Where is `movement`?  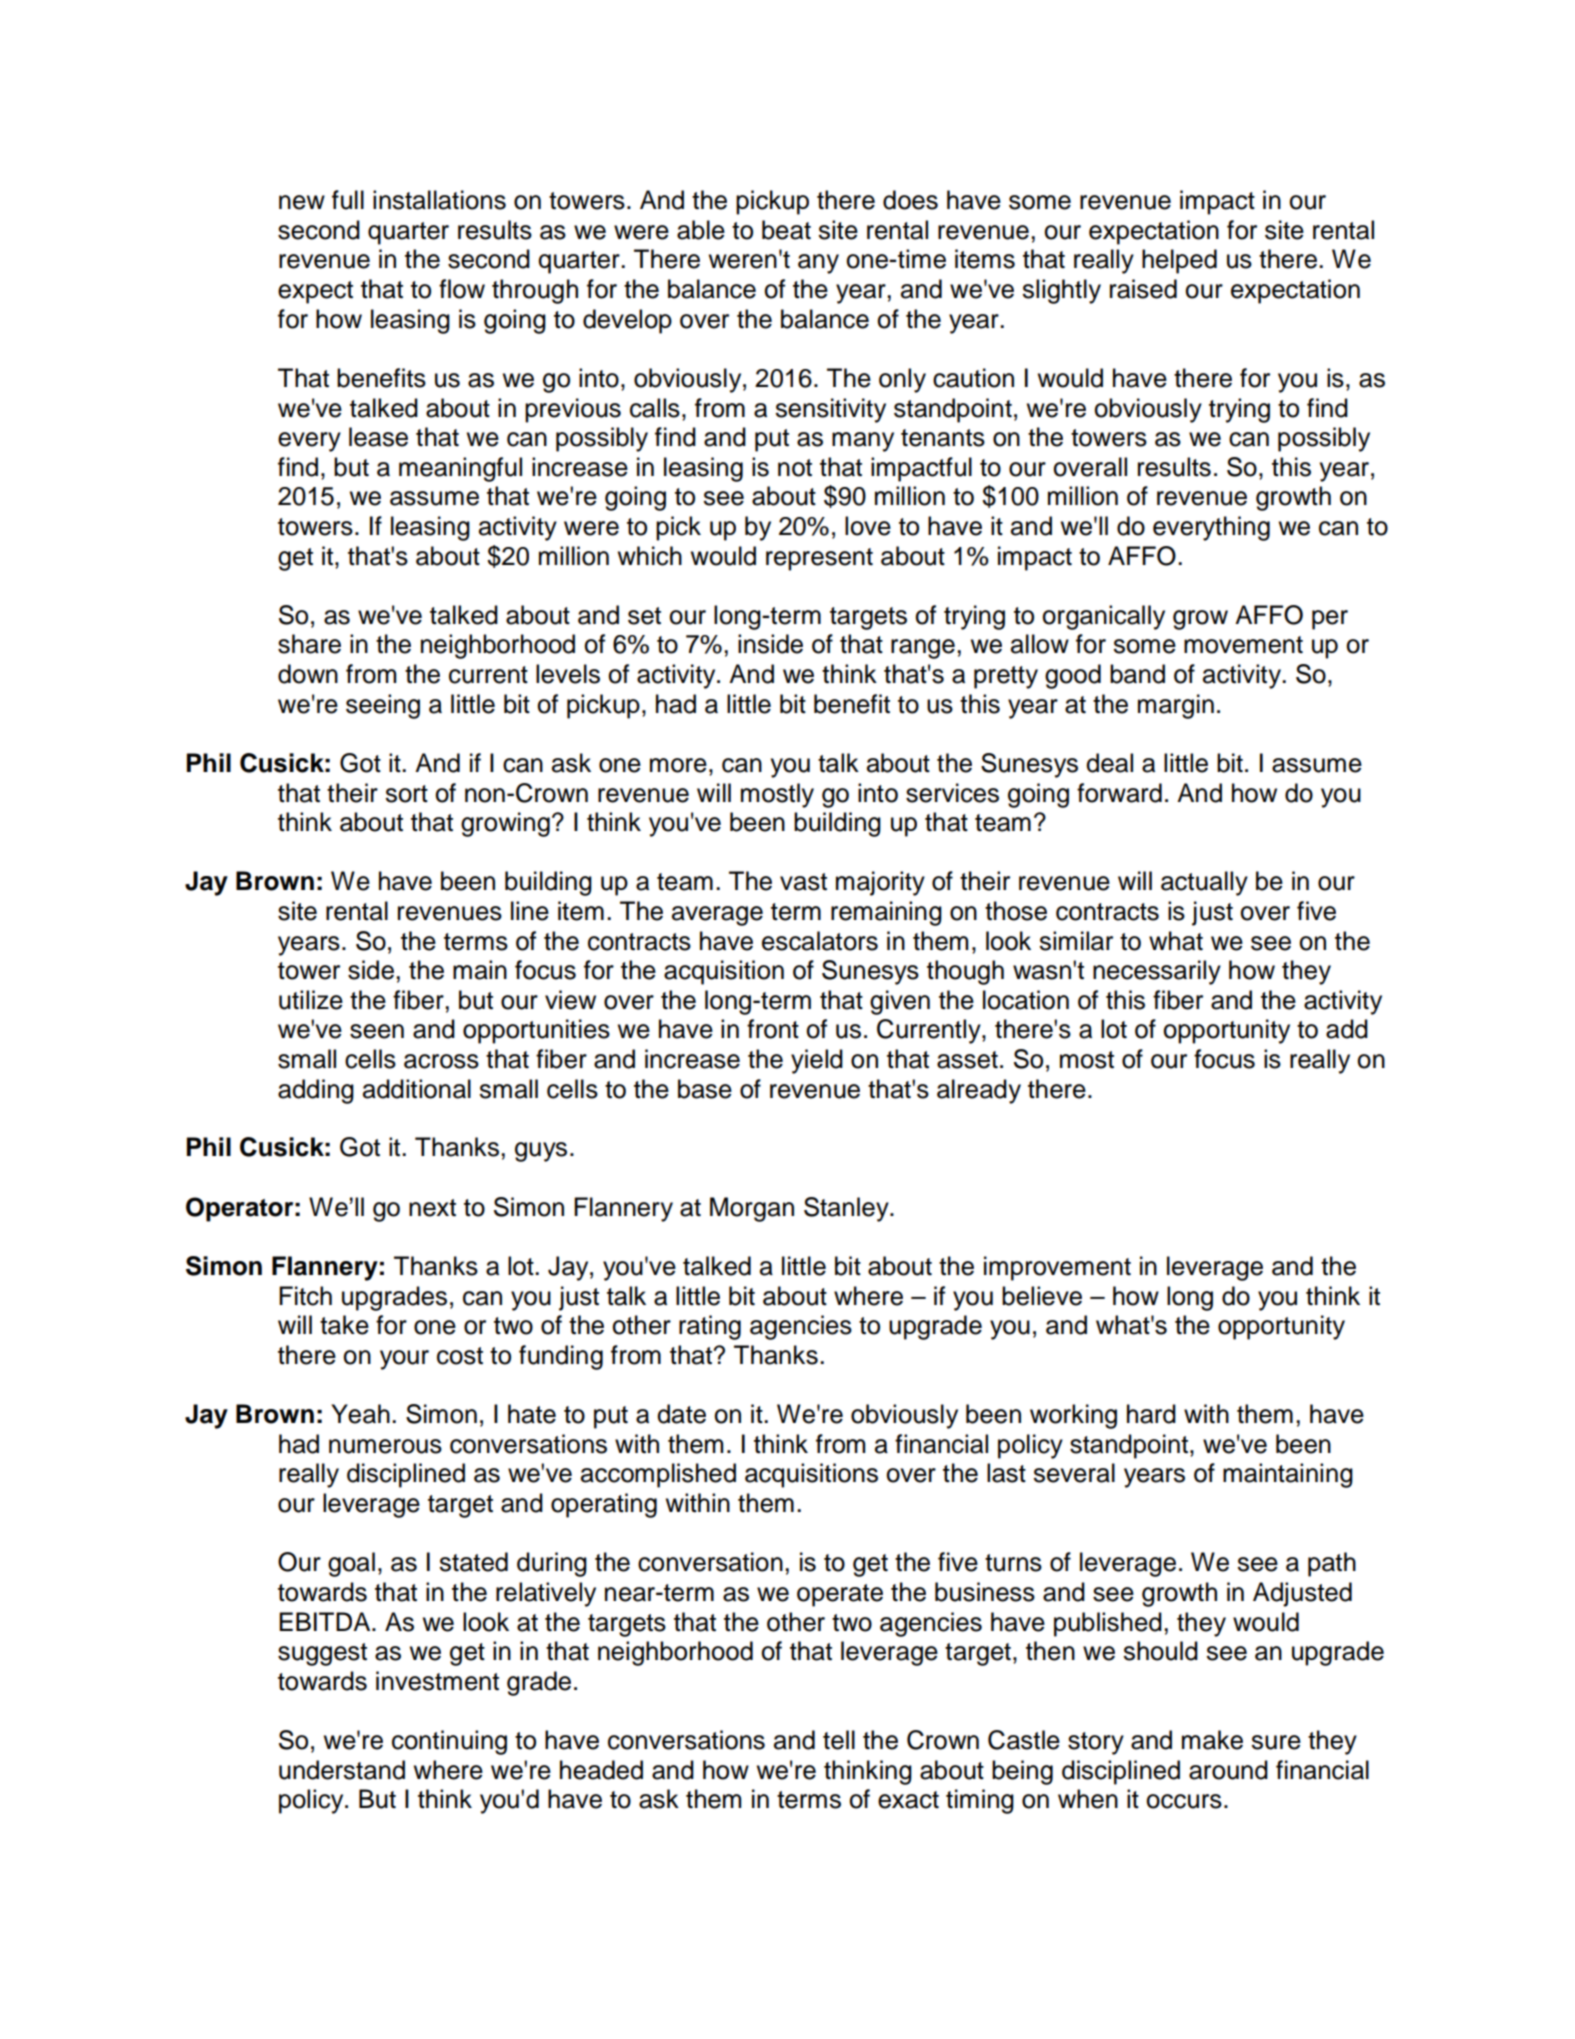 movement is located at coordinates (1243, 645).
